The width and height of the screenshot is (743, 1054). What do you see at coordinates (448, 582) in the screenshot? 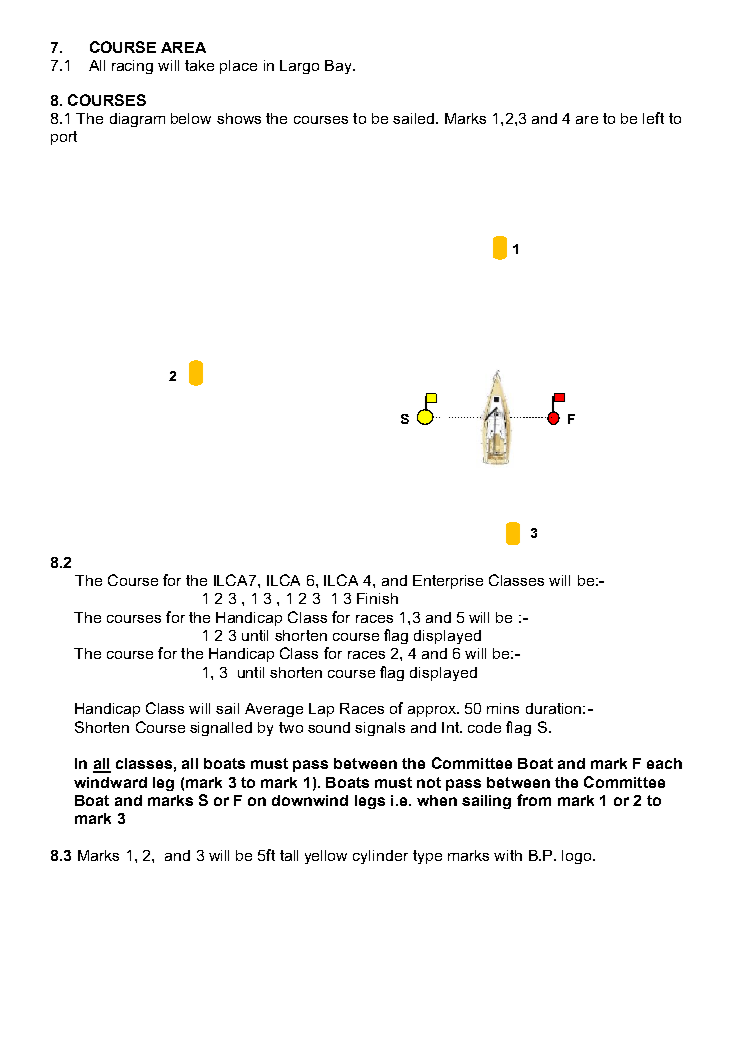
I see `Enterprise` at bounding box center [448, 582].
